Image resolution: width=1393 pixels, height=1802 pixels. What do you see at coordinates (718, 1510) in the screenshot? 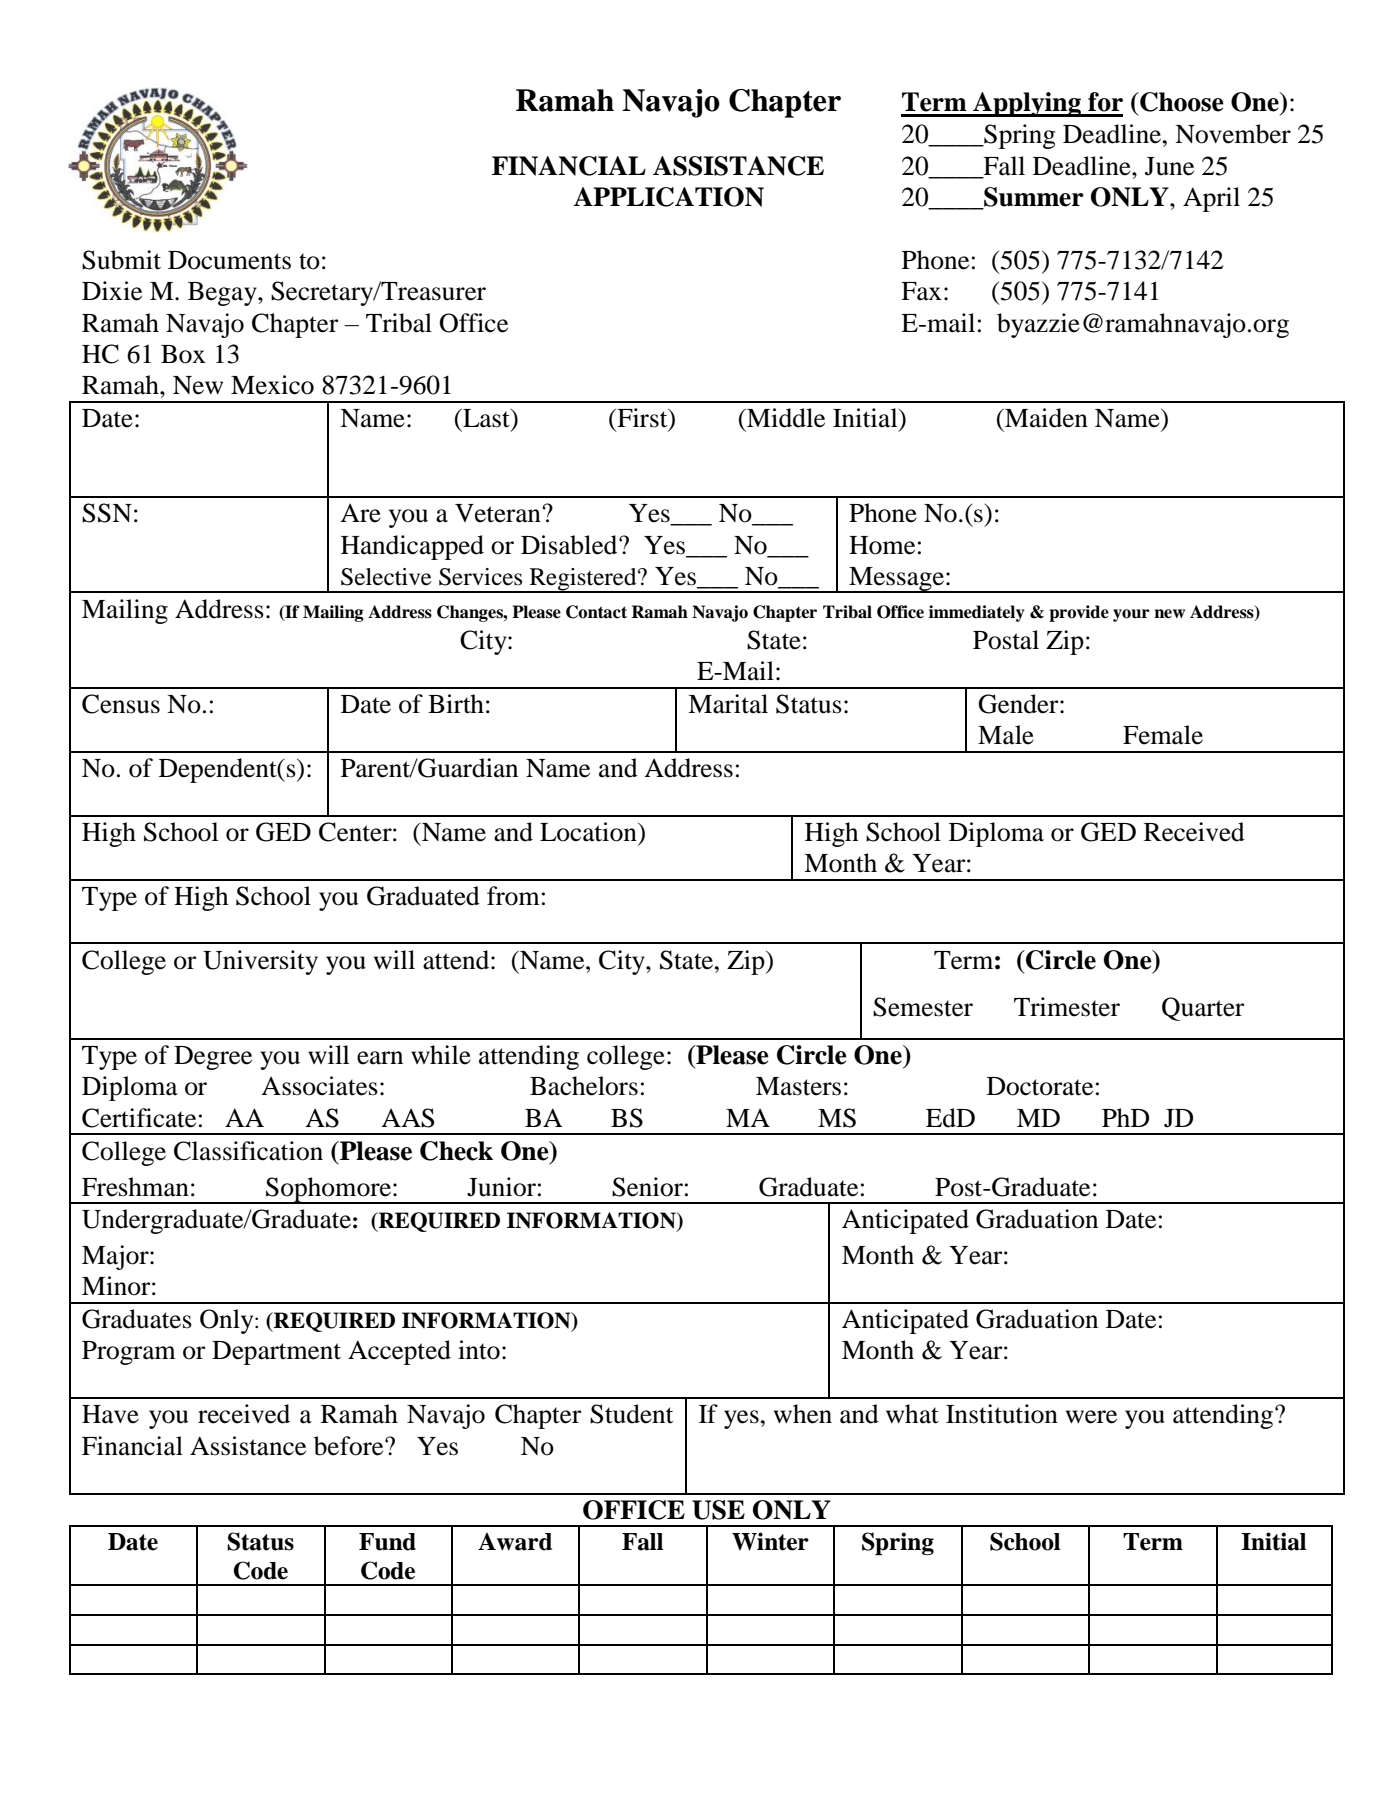
I see `USE` at bounding box center [718, 1510].
